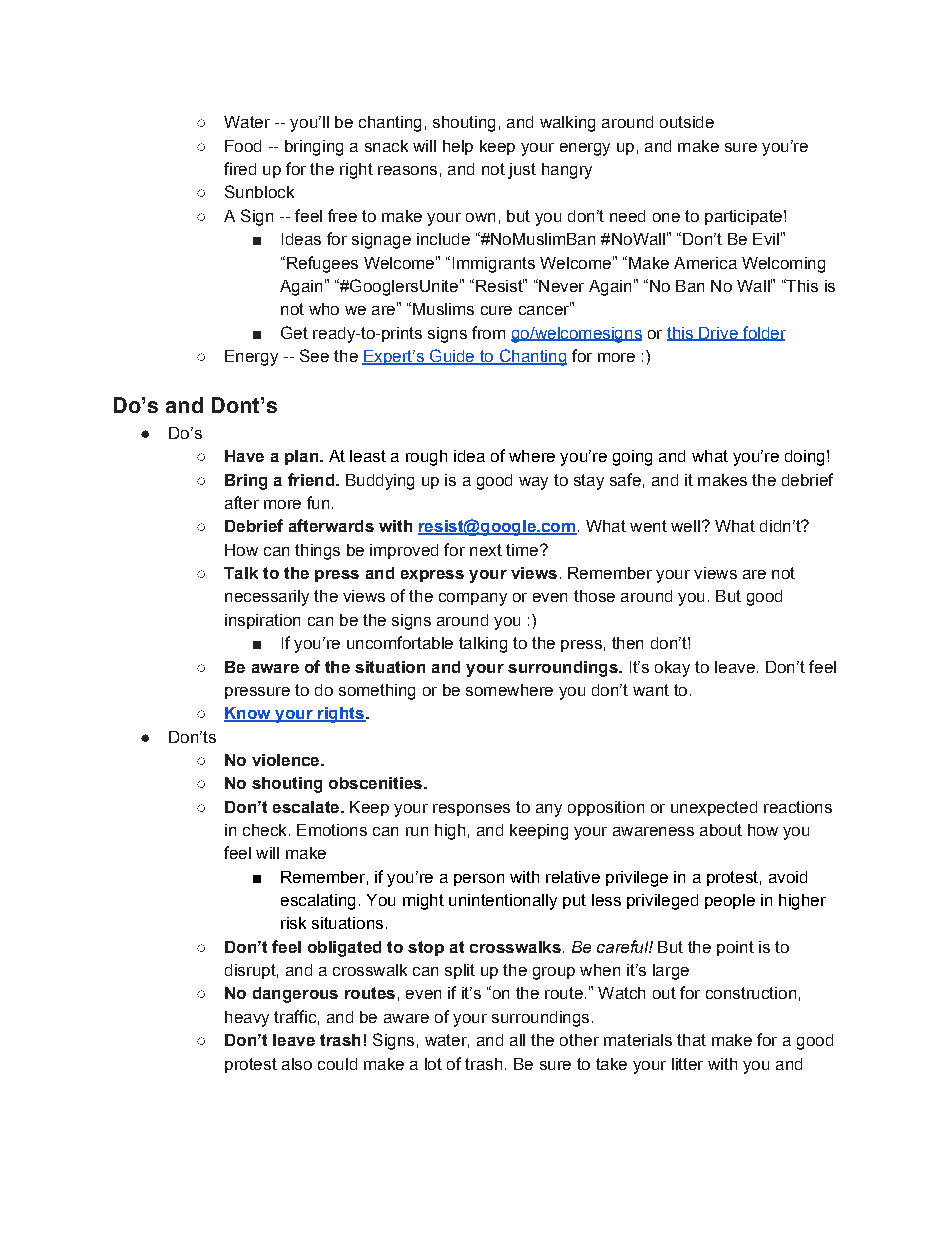 The width and height of the page is (952, 1233). What do you see at coordinates (307, 807) in the page?
I see `escalate` at bounding box center [307, 807].
